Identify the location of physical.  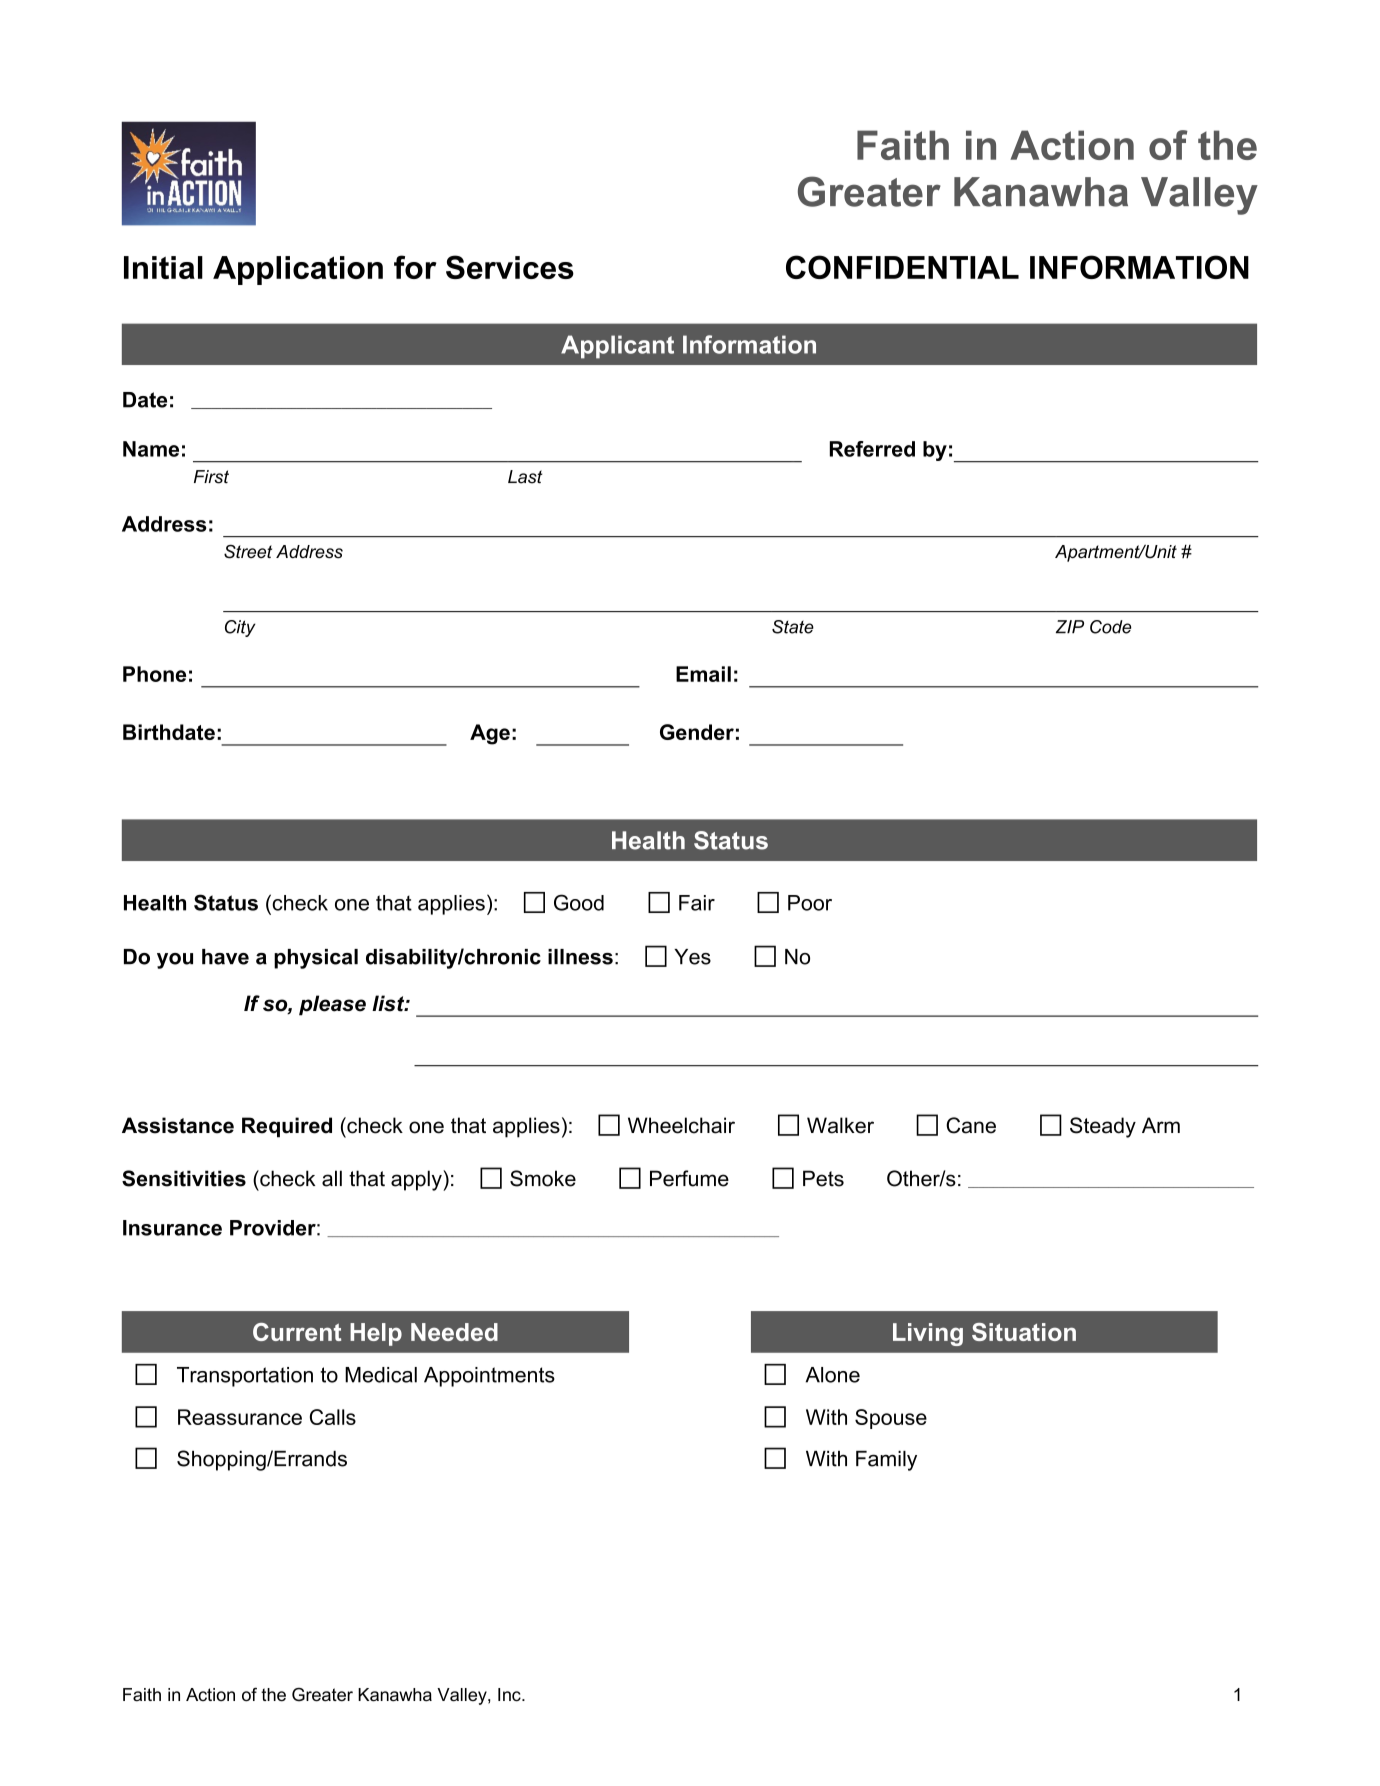
(316, 959).
